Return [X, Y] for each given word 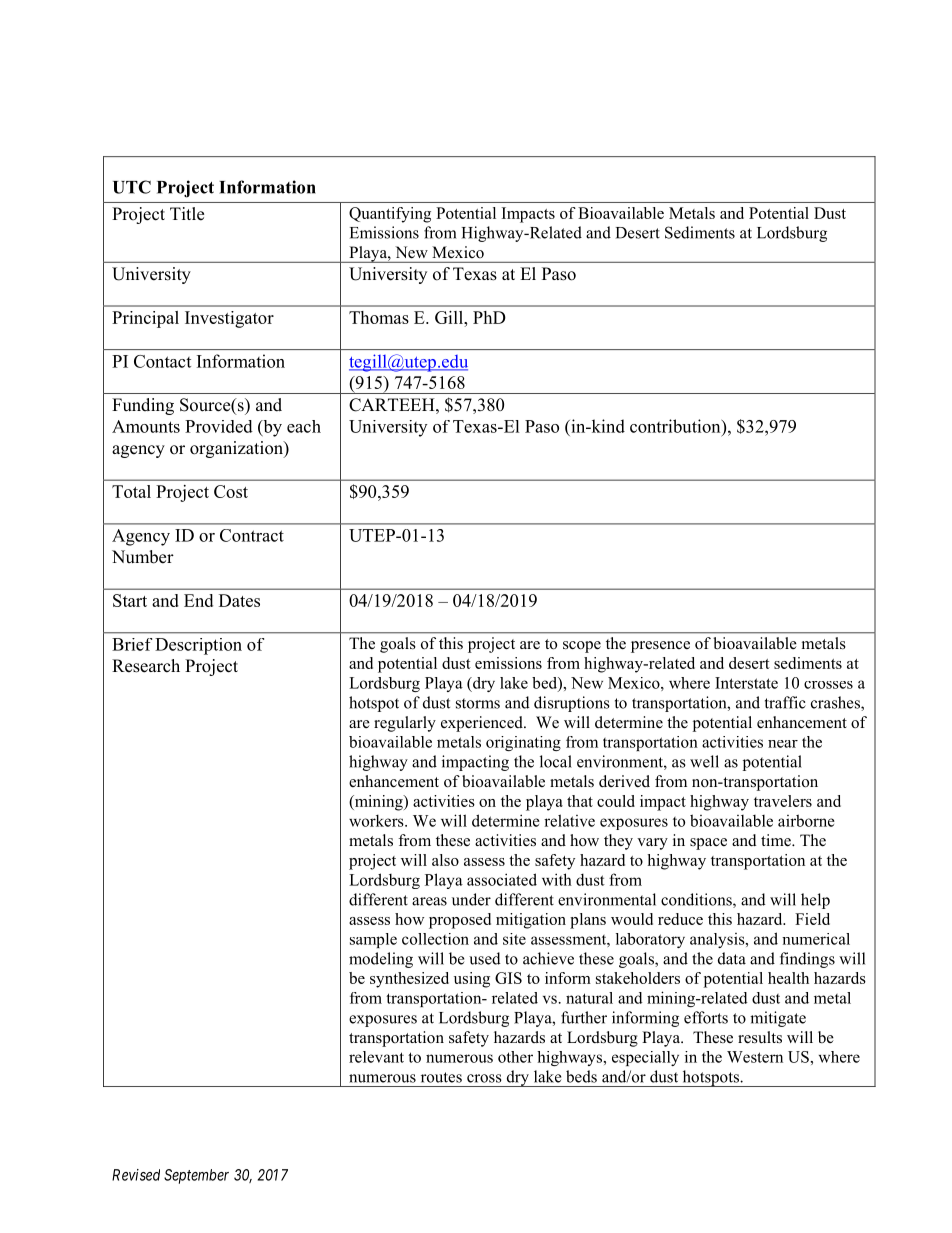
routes [441, 1077]
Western [755, 1057]
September [196, 1176]
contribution [676, 426]
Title [187, 214]
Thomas [379, 317]
